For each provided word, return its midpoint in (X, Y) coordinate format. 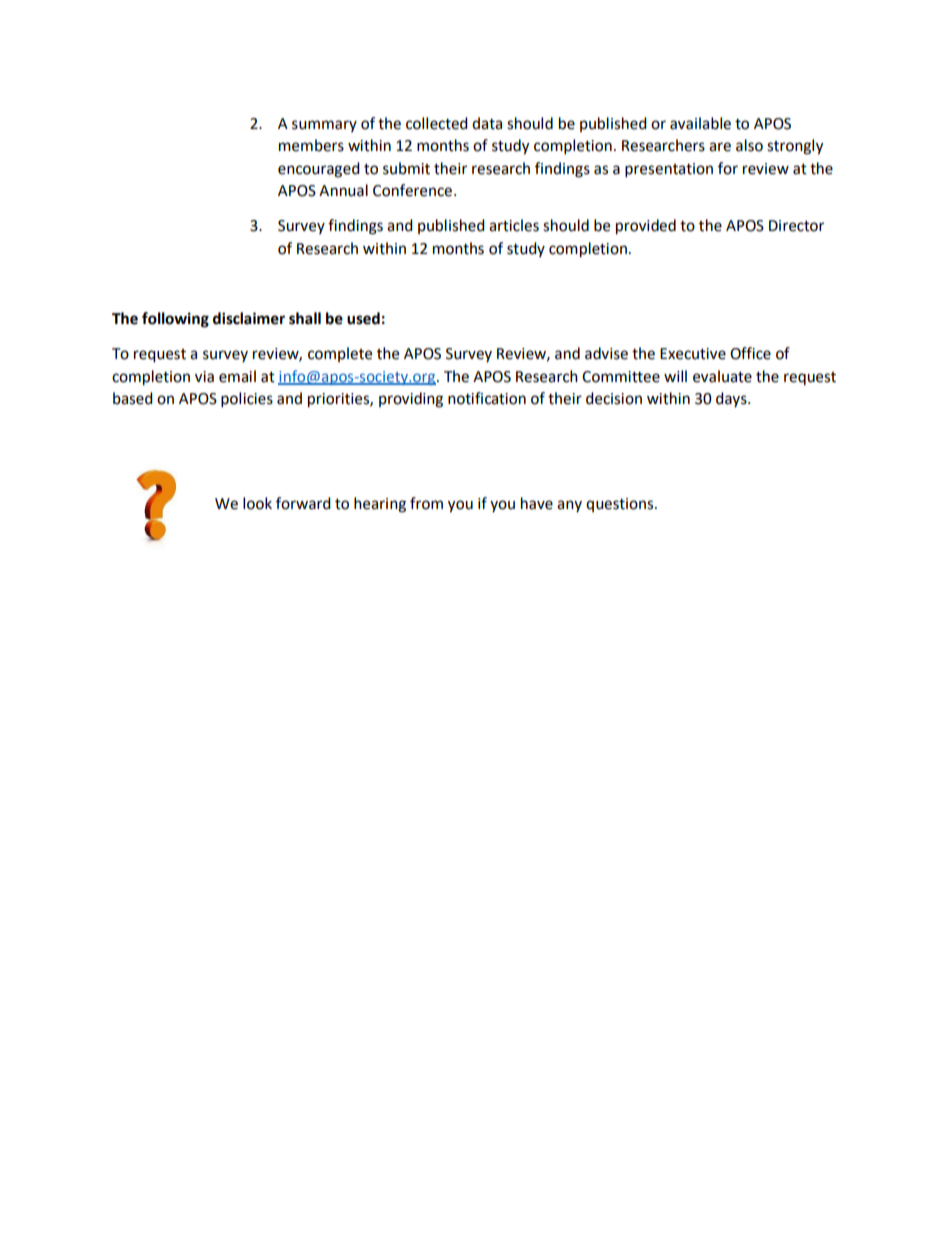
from (426, 503)
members (311, 145)
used (363, 318)
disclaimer (249, 318)
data (487, 123)
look (257, 503)
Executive (693, 354)
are (720, 147)
